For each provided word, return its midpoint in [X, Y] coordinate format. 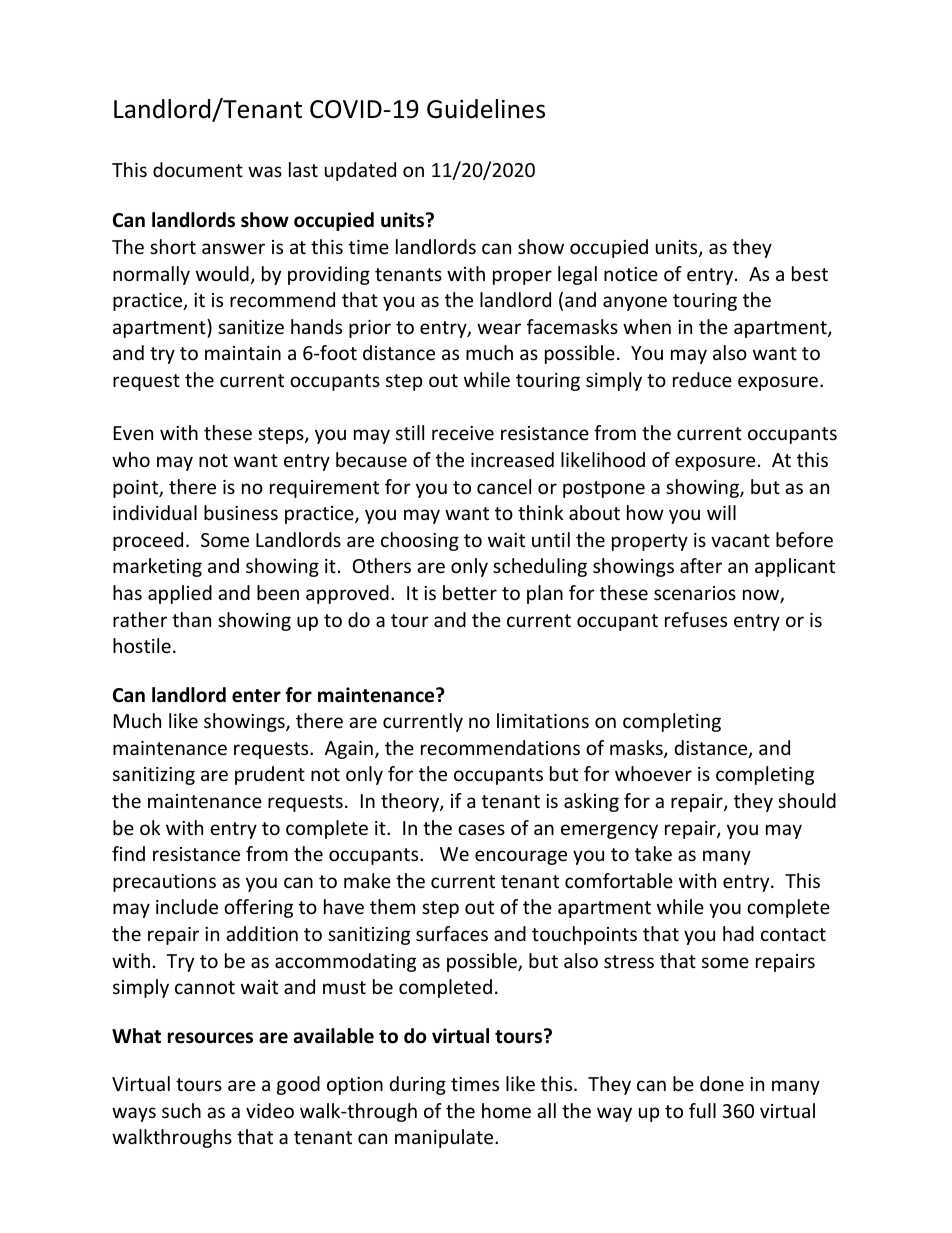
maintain [243, 353]
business [241, 512]
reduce [702, 379]
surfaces [452, 933]
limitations [543, 720]
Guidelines [486, 109]
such [181, 1110]
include [187, 906]
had [738, 933]
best [810, 273]
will [721, 512]
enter [256, 696]
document [198, 169]
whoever [653, 773]
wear [499, 328]
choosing [420, 541]
